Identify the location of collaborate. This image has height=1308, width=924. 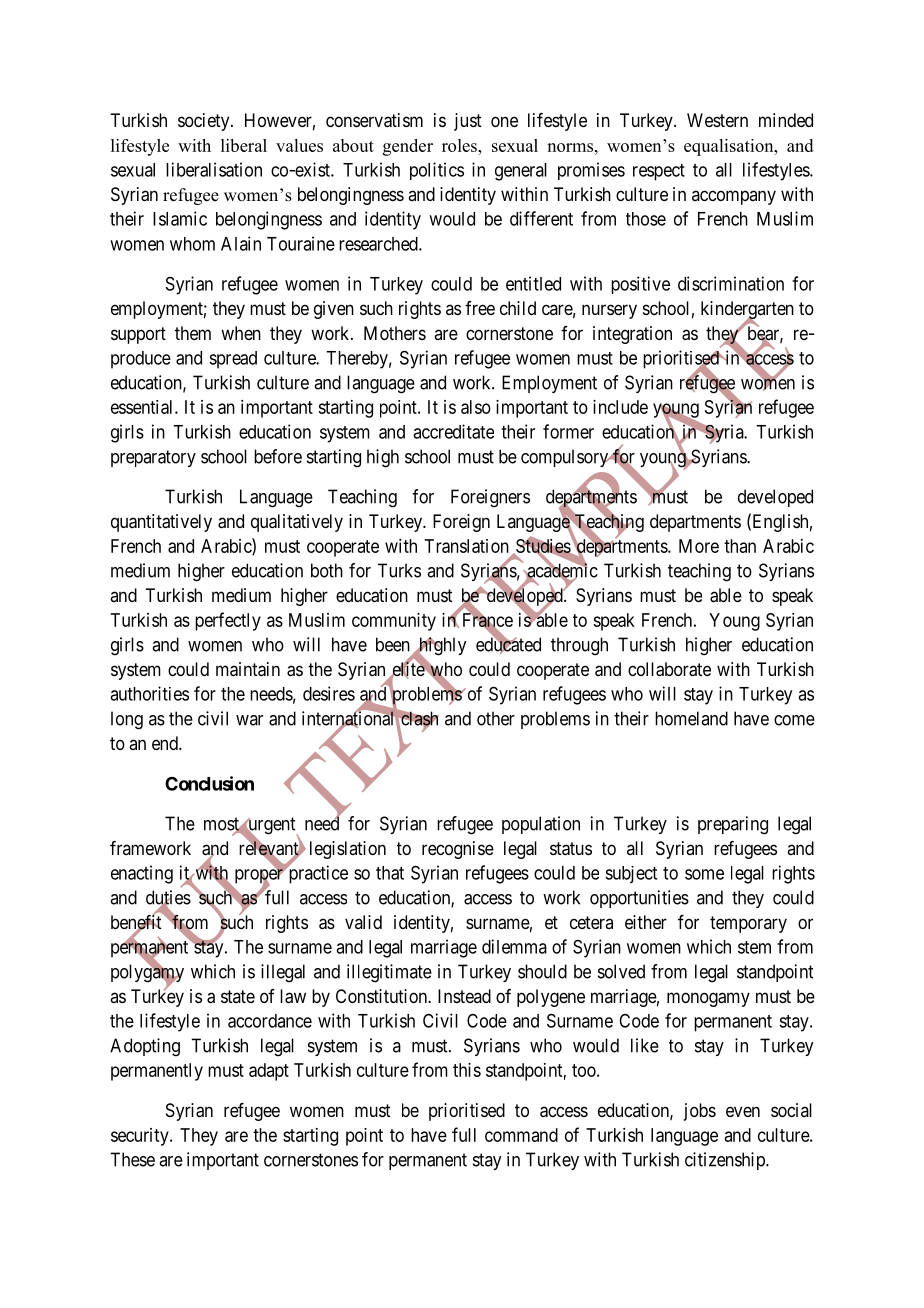
(669, 669).
